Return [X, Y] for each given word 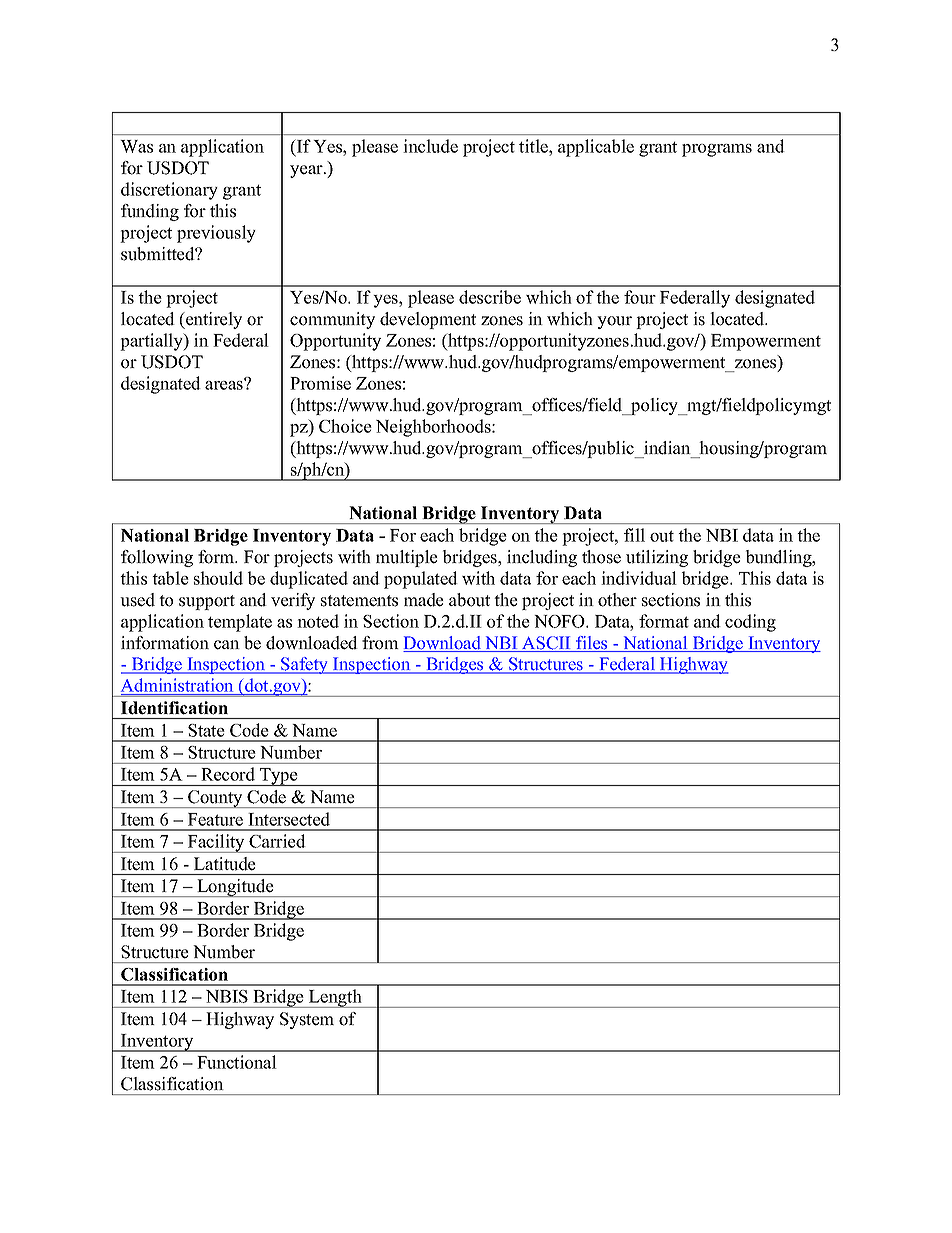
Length [335, 998]
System [307, 1020]
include [430, 146]
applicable [596, 148]
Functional [237, 1062]
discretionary [169, 191]
